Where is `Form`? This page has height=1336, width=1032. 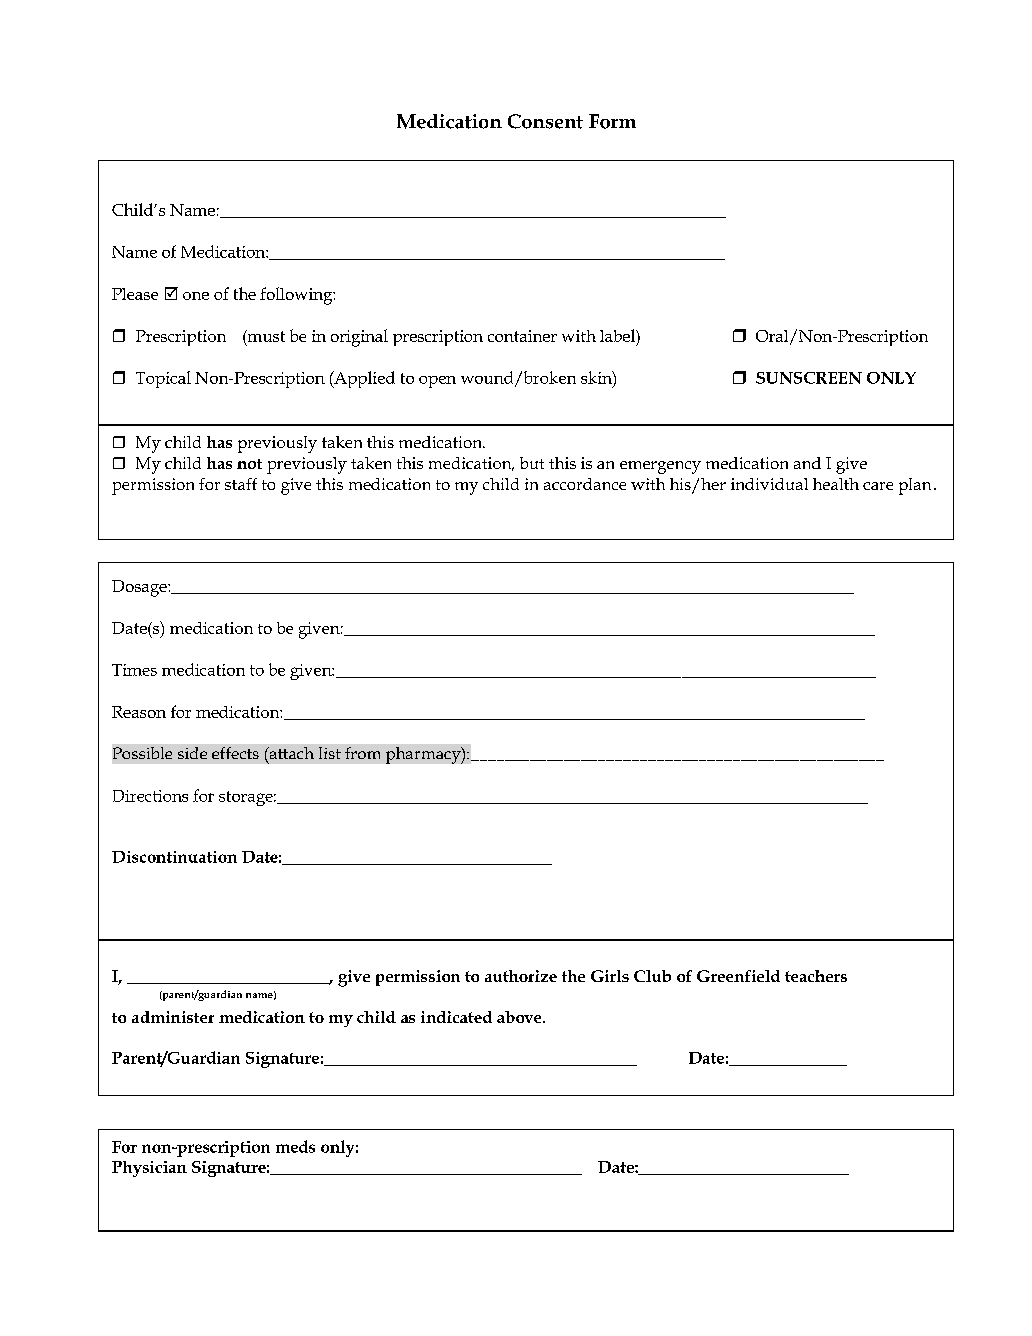 Form is located at coordinates (612, 121).
